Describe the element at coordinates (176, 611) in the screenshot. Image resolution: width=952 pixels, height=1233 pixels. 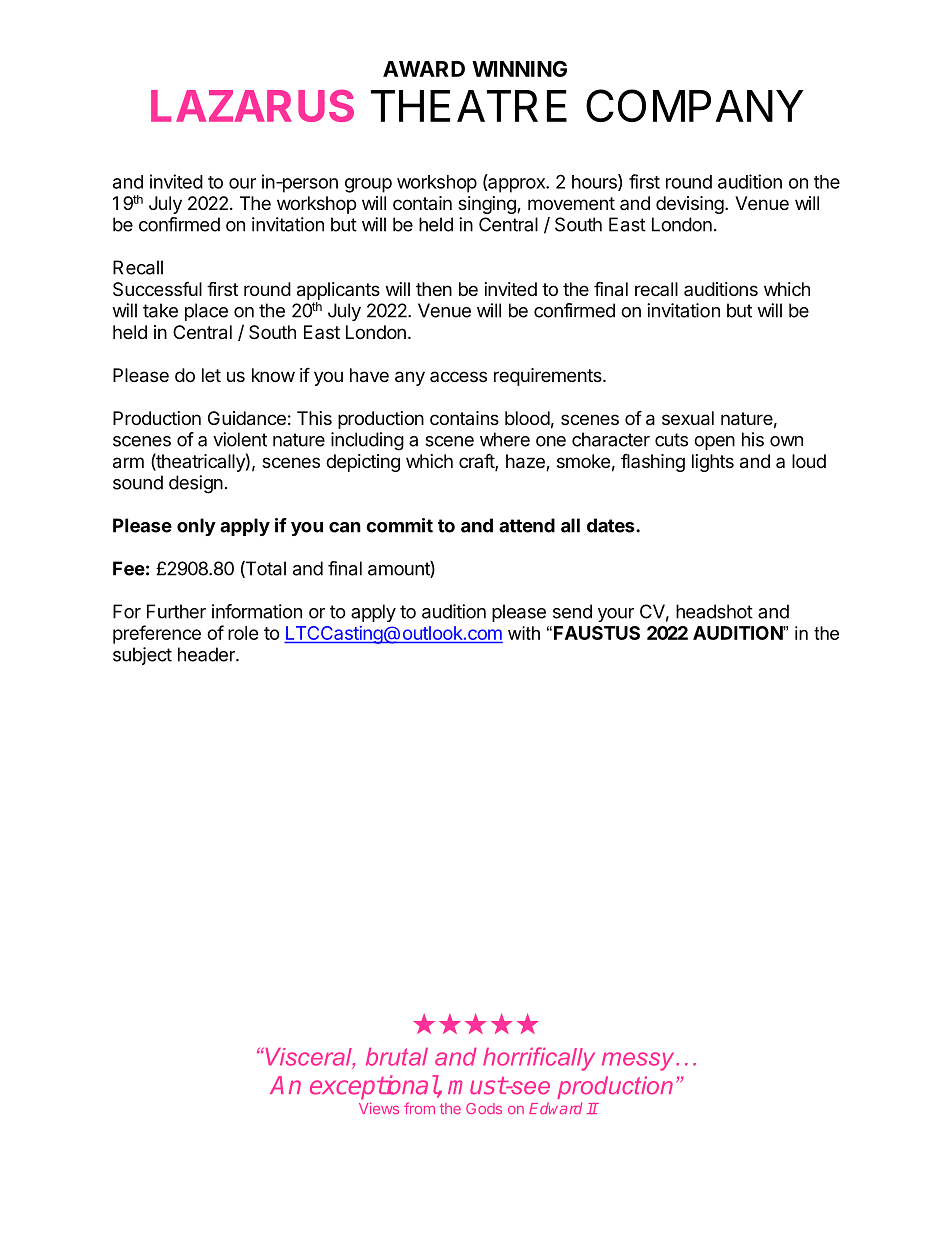
I see `Further` at that location.
